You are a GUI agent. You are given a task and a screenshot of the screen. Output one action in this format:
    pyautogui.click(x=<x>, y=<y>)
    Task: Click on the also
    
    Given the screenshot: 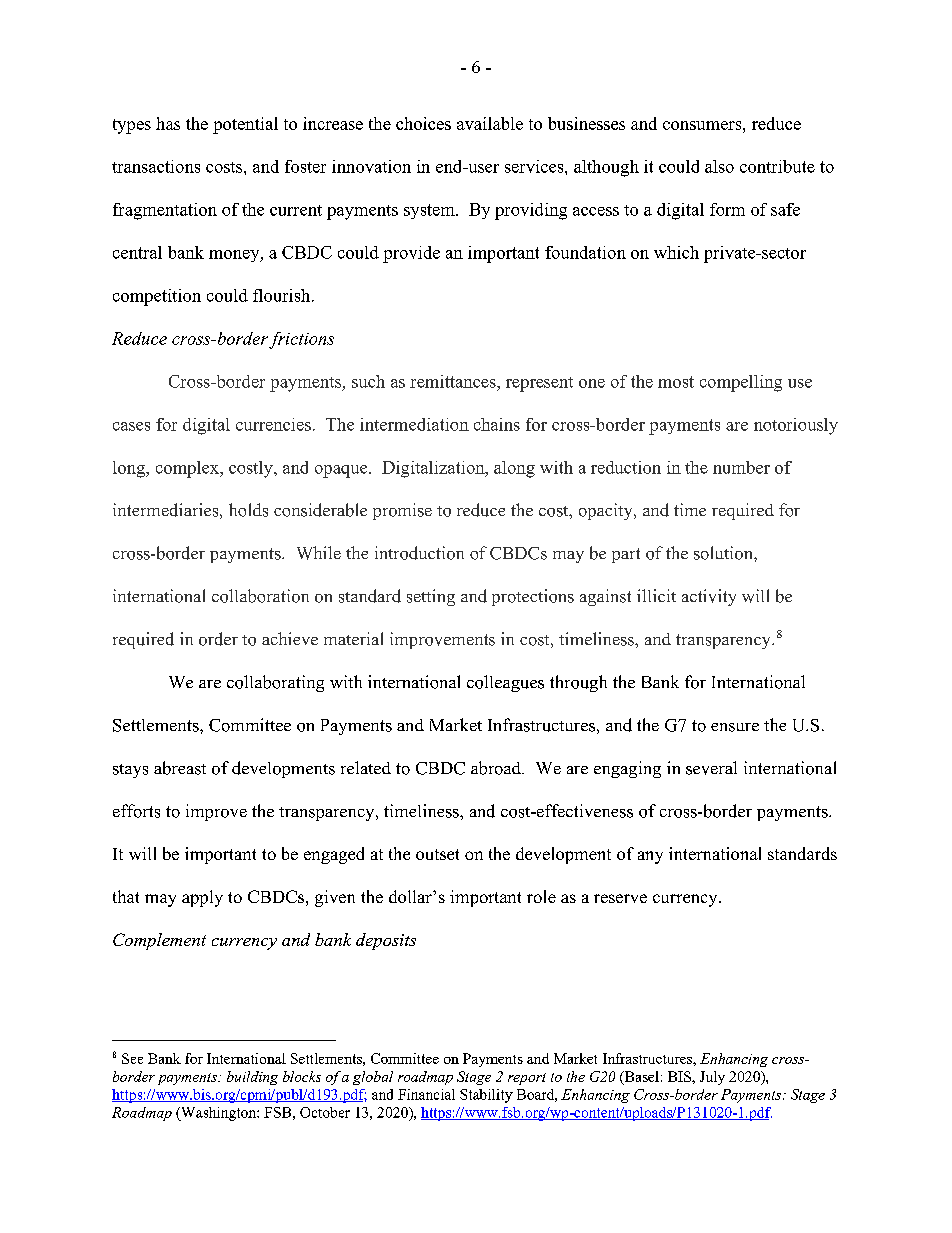 What is the action you would take?
    pyautogui.click(x=719, y=166)
